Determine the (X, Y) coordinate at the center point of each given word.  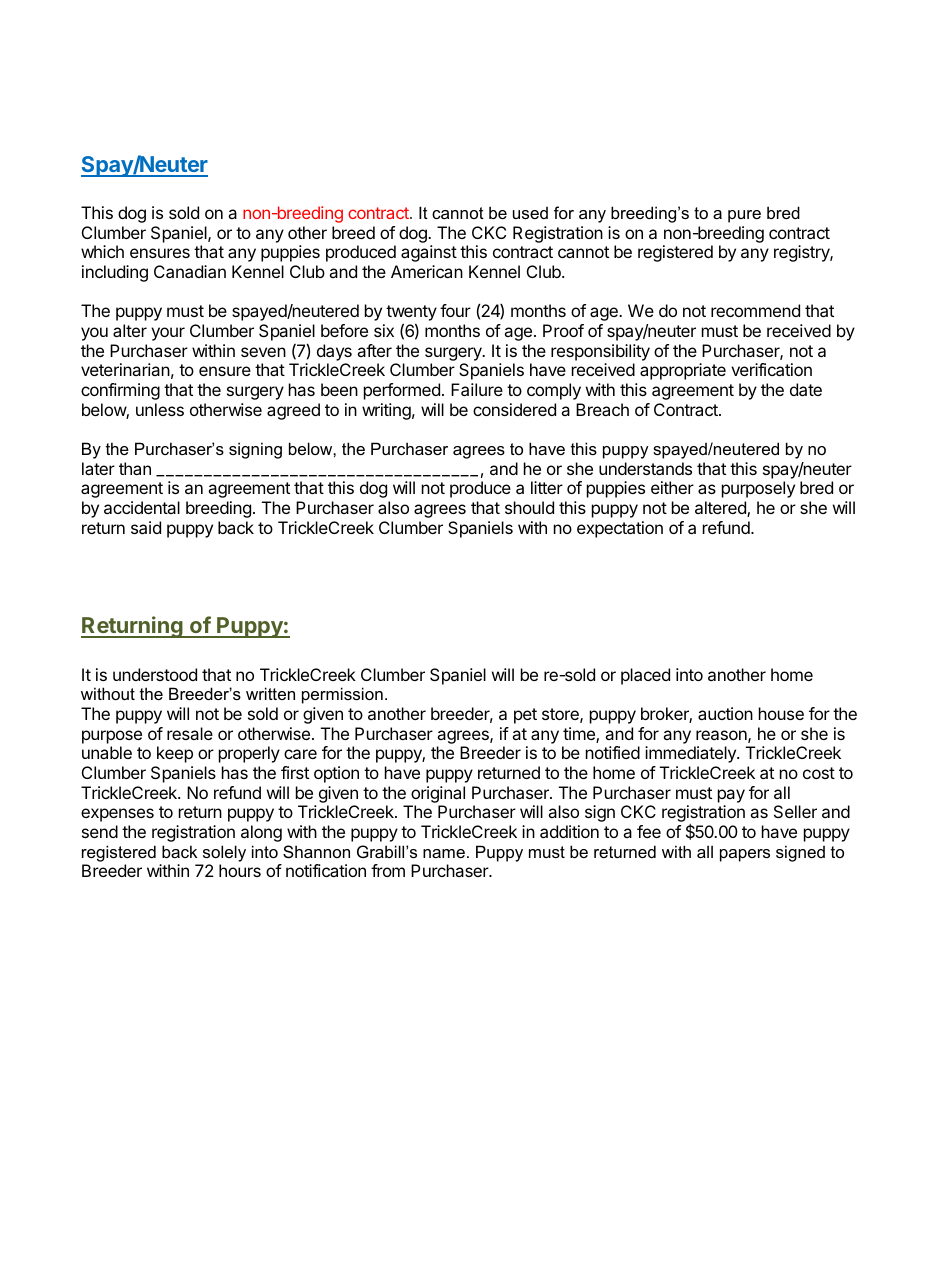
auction (725, 713)
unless (160, 409)
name (444, 853)
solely (224, 853)
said (146, 527)
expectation (620, 529)
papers (745, 855)
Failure (477, 389)
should (529, 507)
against (429, 253)
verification (771, 369)
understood (155, 674)
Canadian (190, 271)
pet (525, 716)
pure (744, 216)
